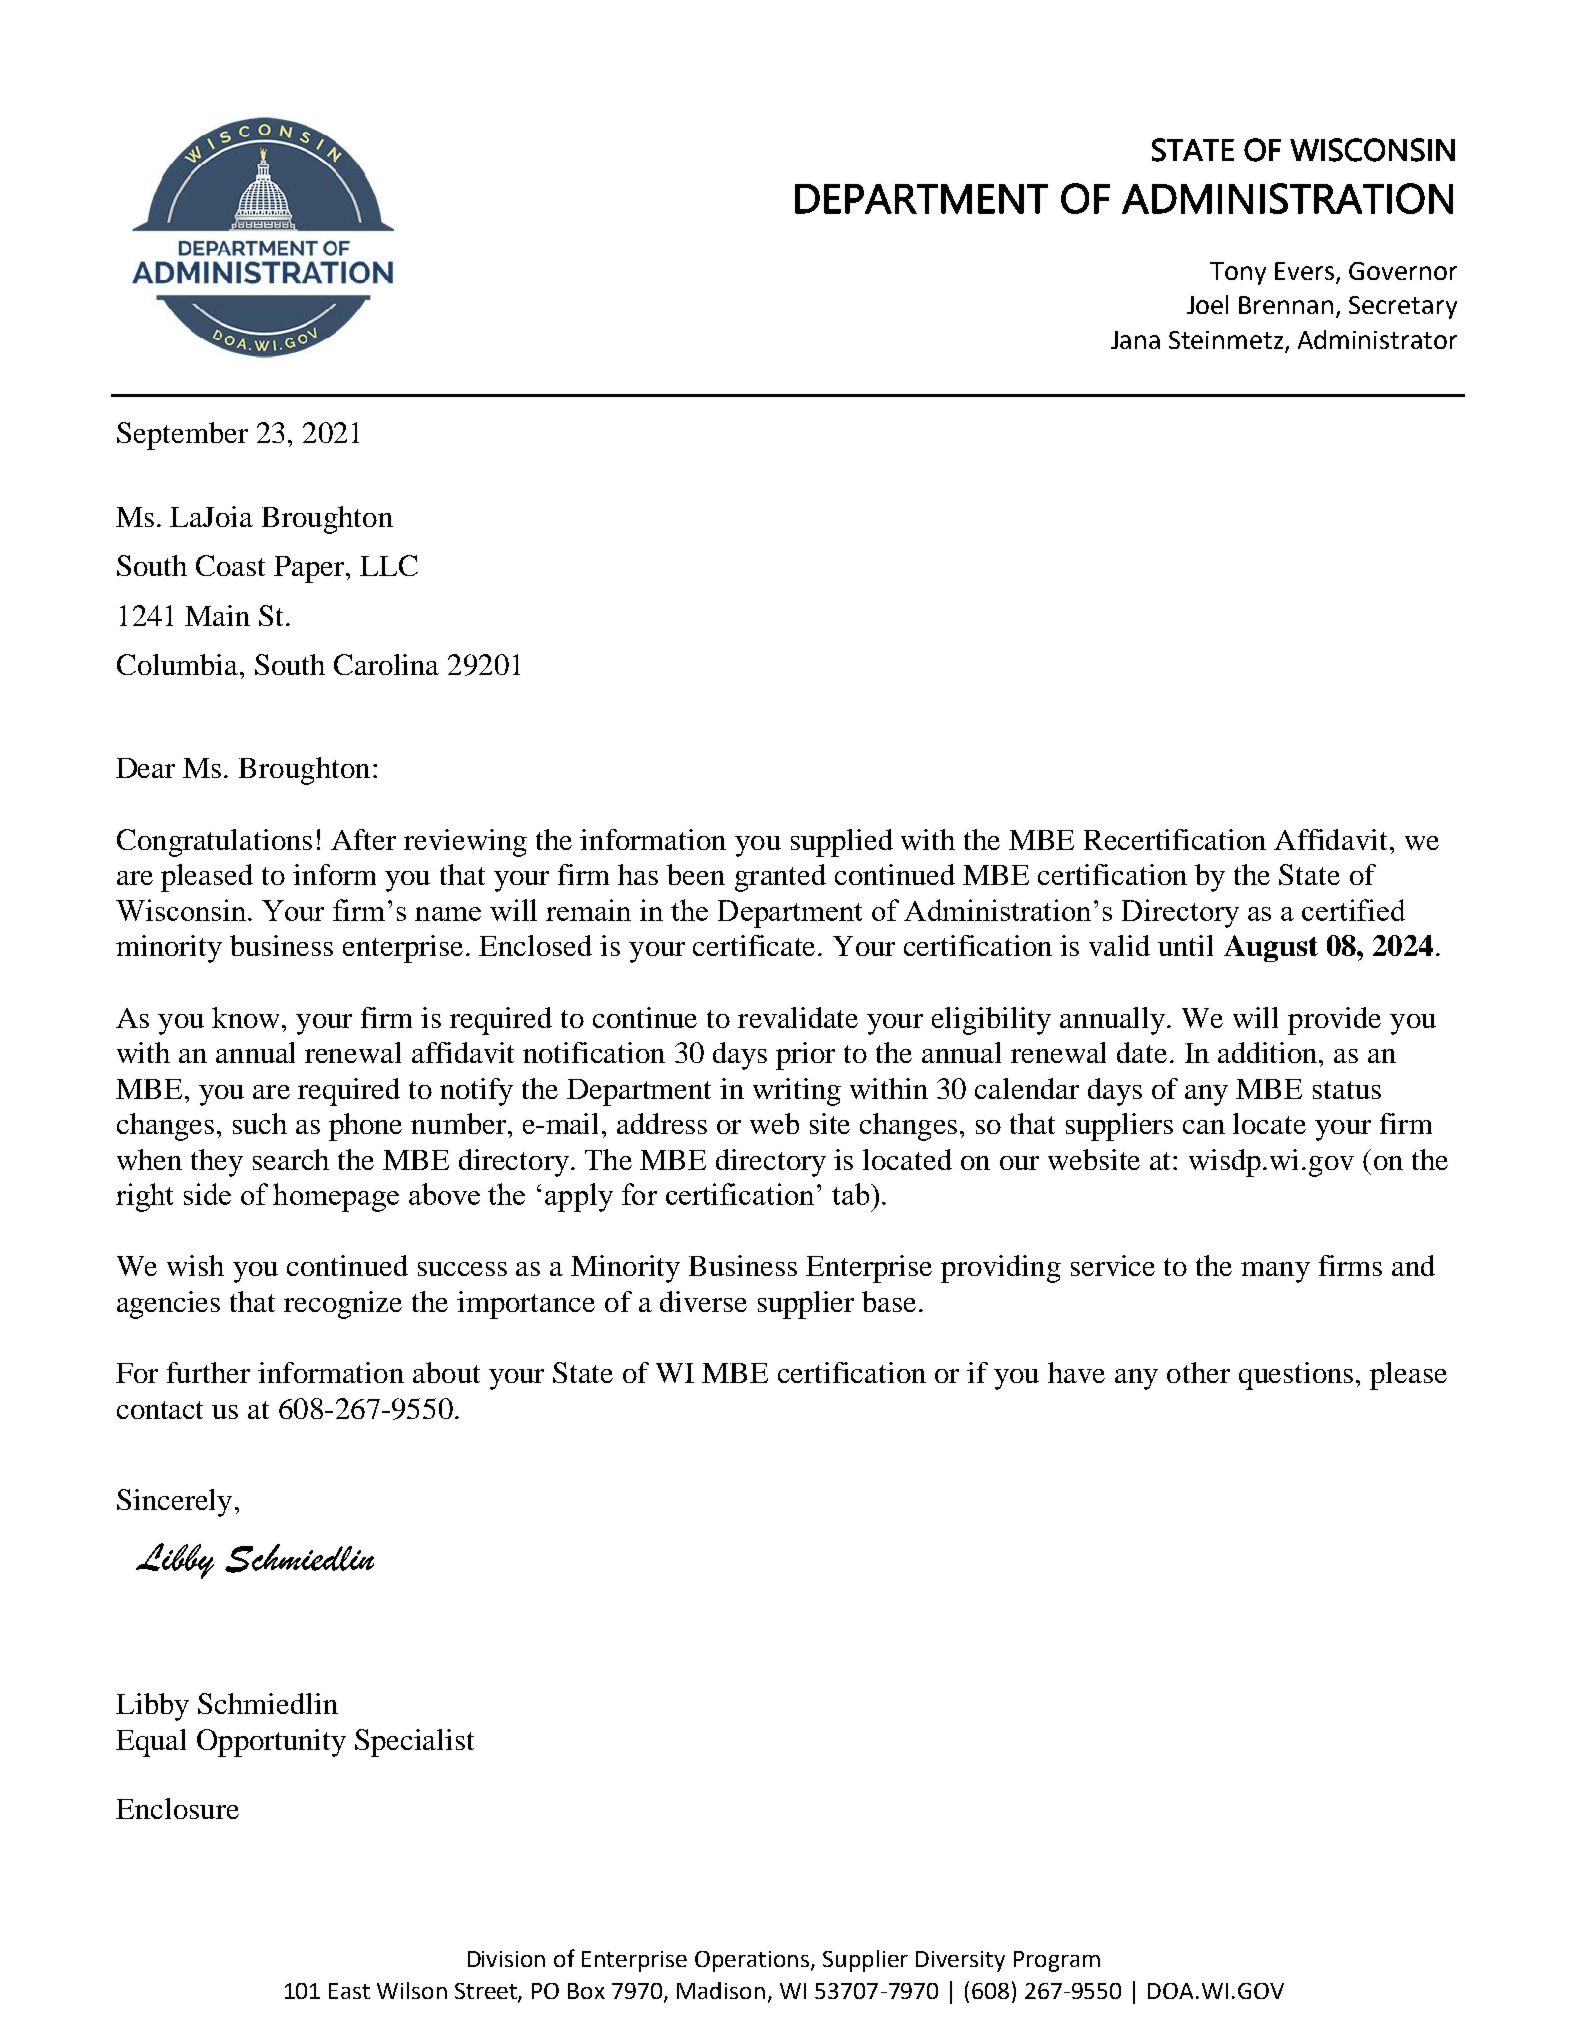 The image size is (1582, 2040). I want to click on diverse, so click(703, 1301).
